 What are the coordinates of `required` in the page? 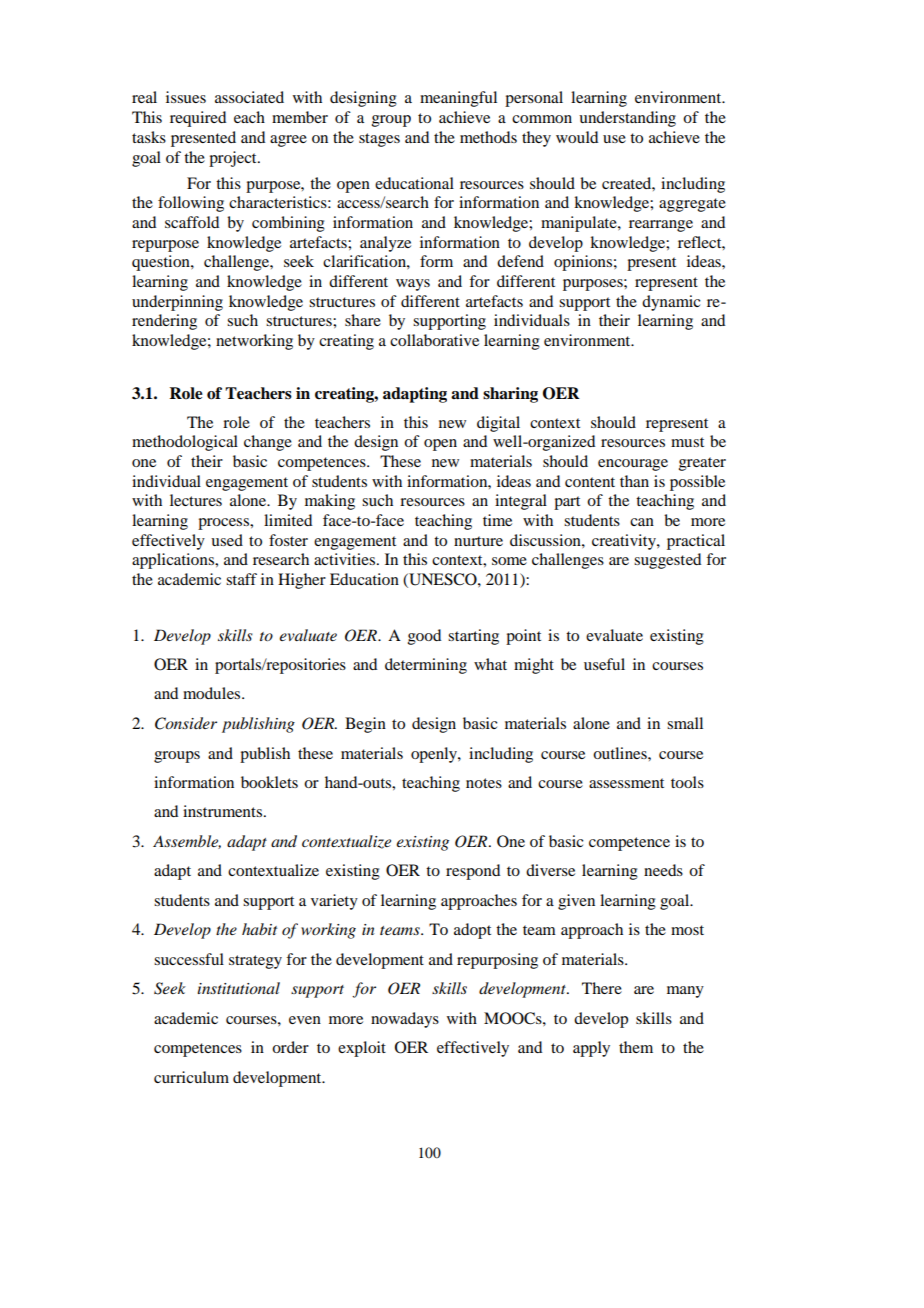 It's located at (198, 119).
